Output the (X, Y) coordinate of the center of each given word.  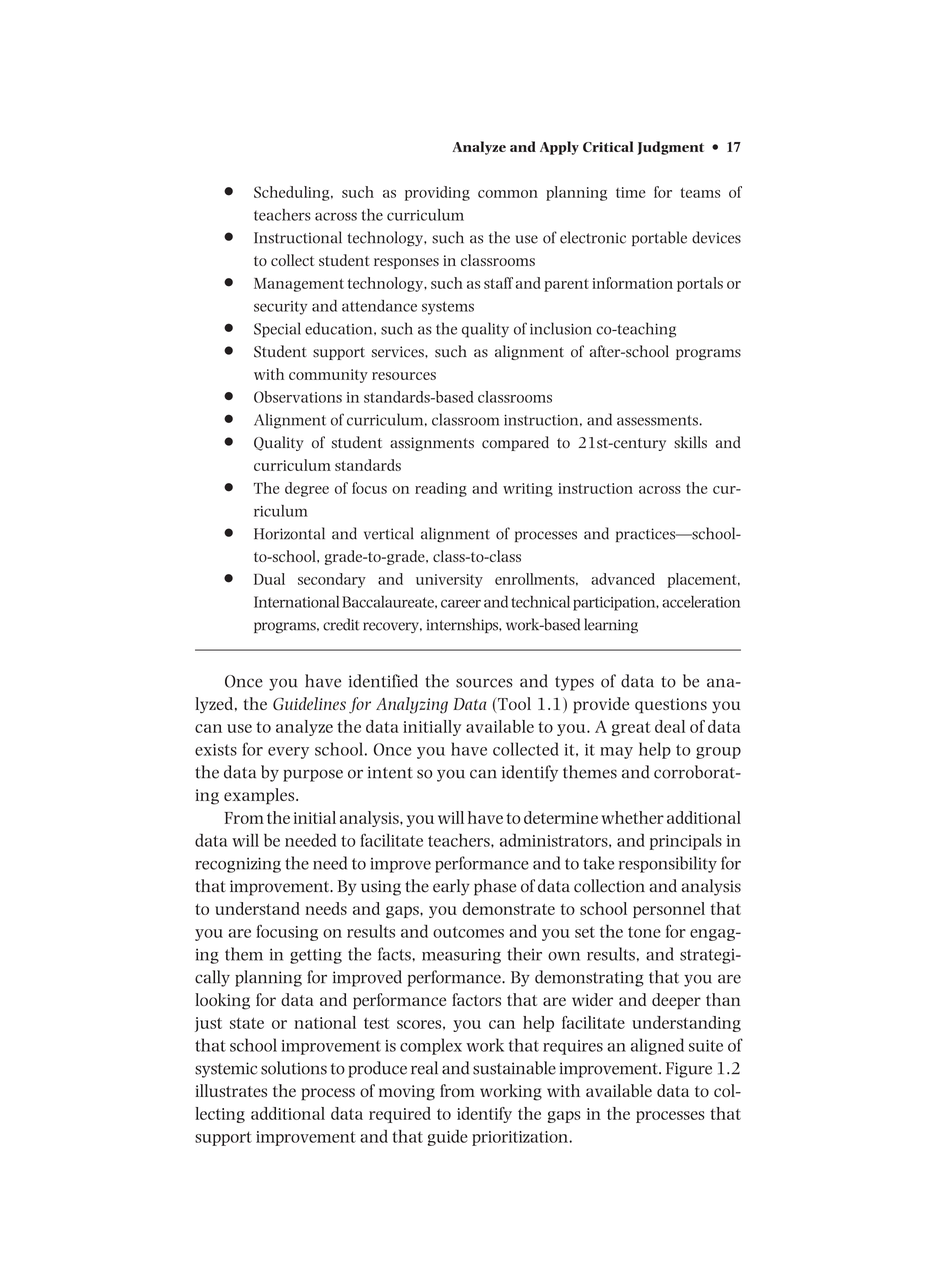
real (424, 1068)
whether (632, 817)
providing (437, 193)
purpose (313, 775)
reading (441, 489)
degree (307, 489)
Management (299, 285)
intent (390, 772)
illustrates (231, 1090)
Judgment (670, 148)
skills (690, 442)
